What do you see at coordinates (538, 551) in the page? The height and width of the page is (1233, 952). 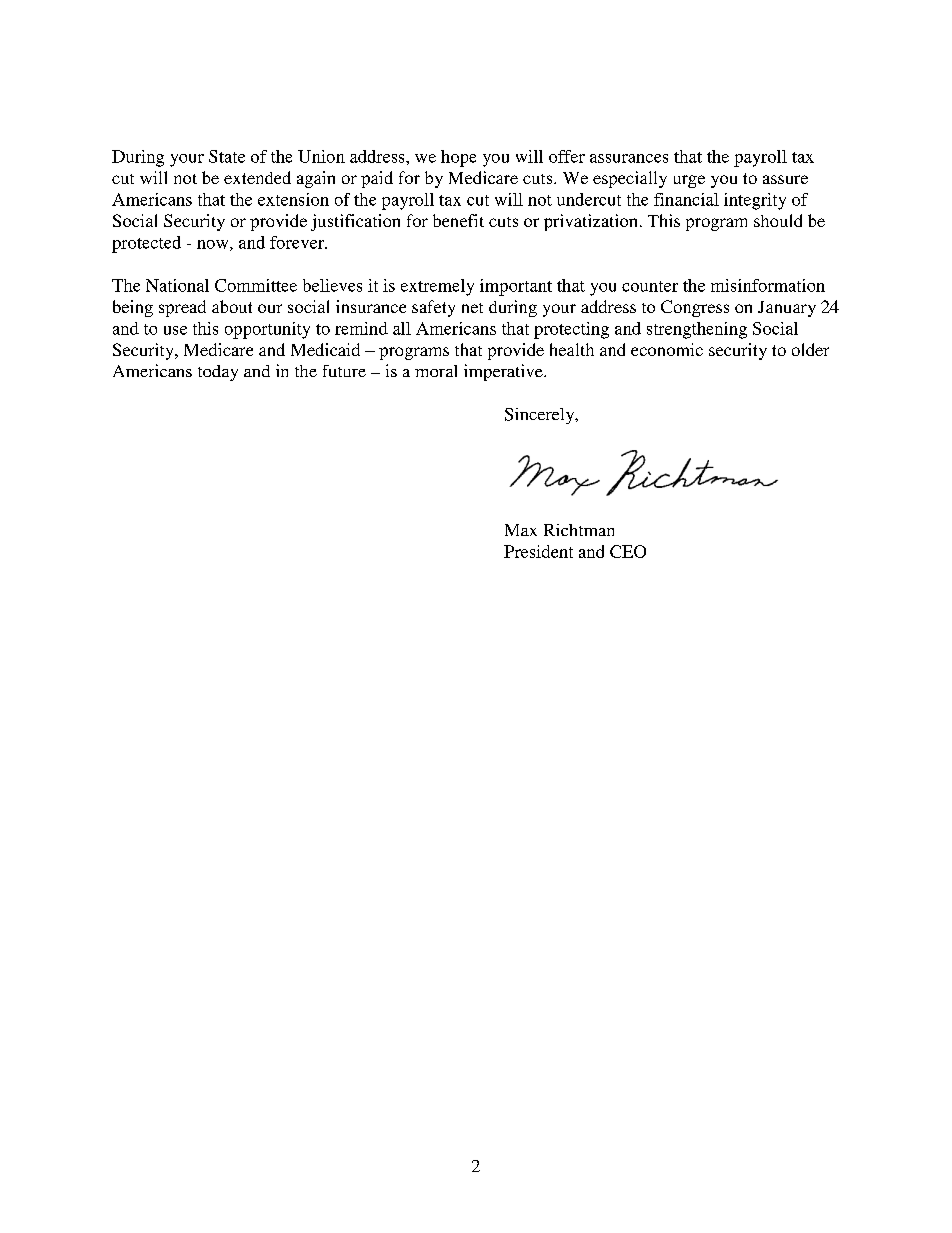 I see `President` at bounding box center [538, 551].
